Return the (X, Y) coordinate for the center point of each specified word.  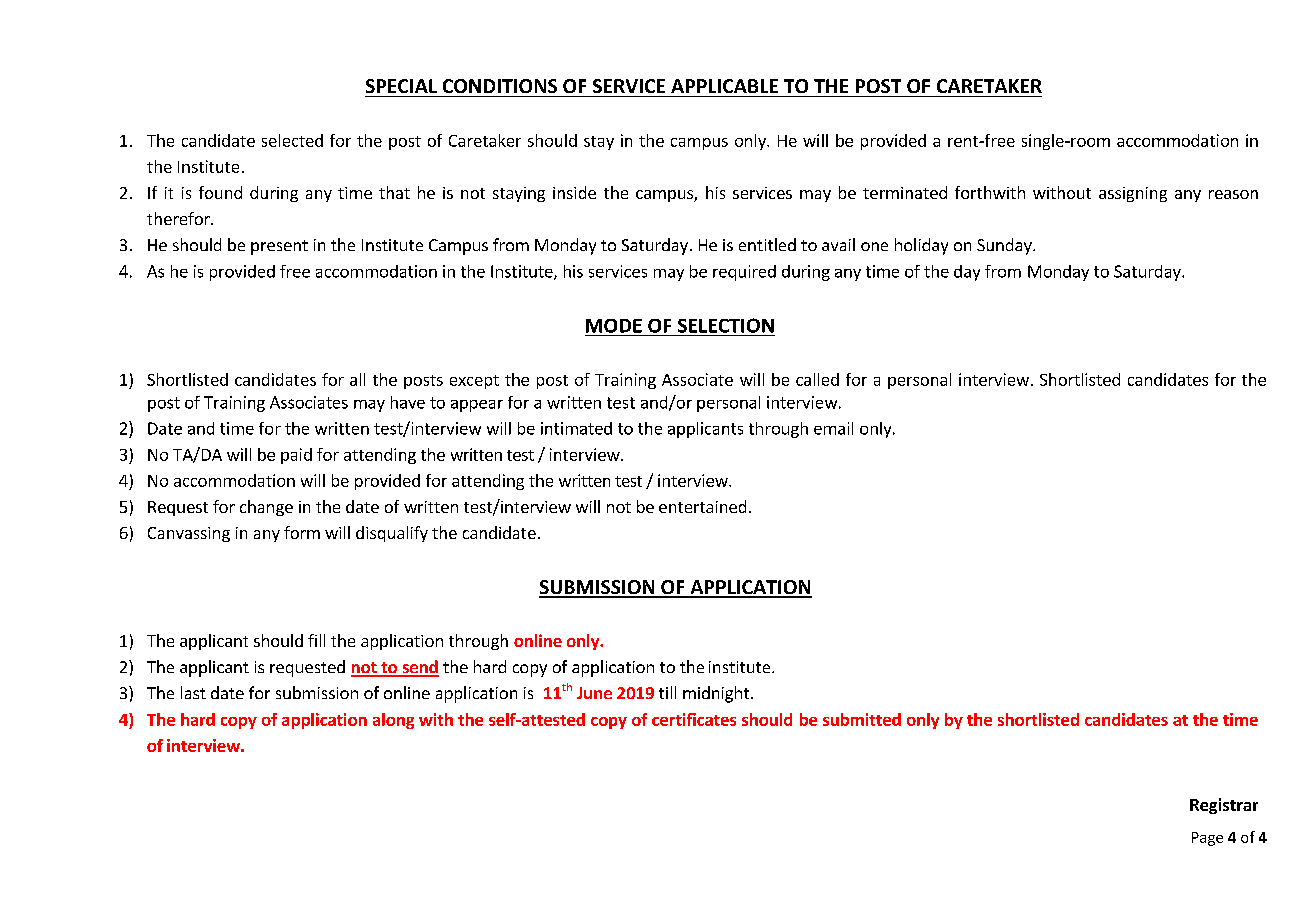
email (833, 428)
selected (292, 140)
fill (316, 640)
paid (296, 456)
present (279, 247)
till (667, 692)
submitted (862, 719)
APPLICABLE (724, 86)
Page (1207, 839)
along (393, 721)
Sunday (1005, 246)
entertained (702, 506)
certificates (694, 719)
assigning (1133, 194)
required (744, 273)
